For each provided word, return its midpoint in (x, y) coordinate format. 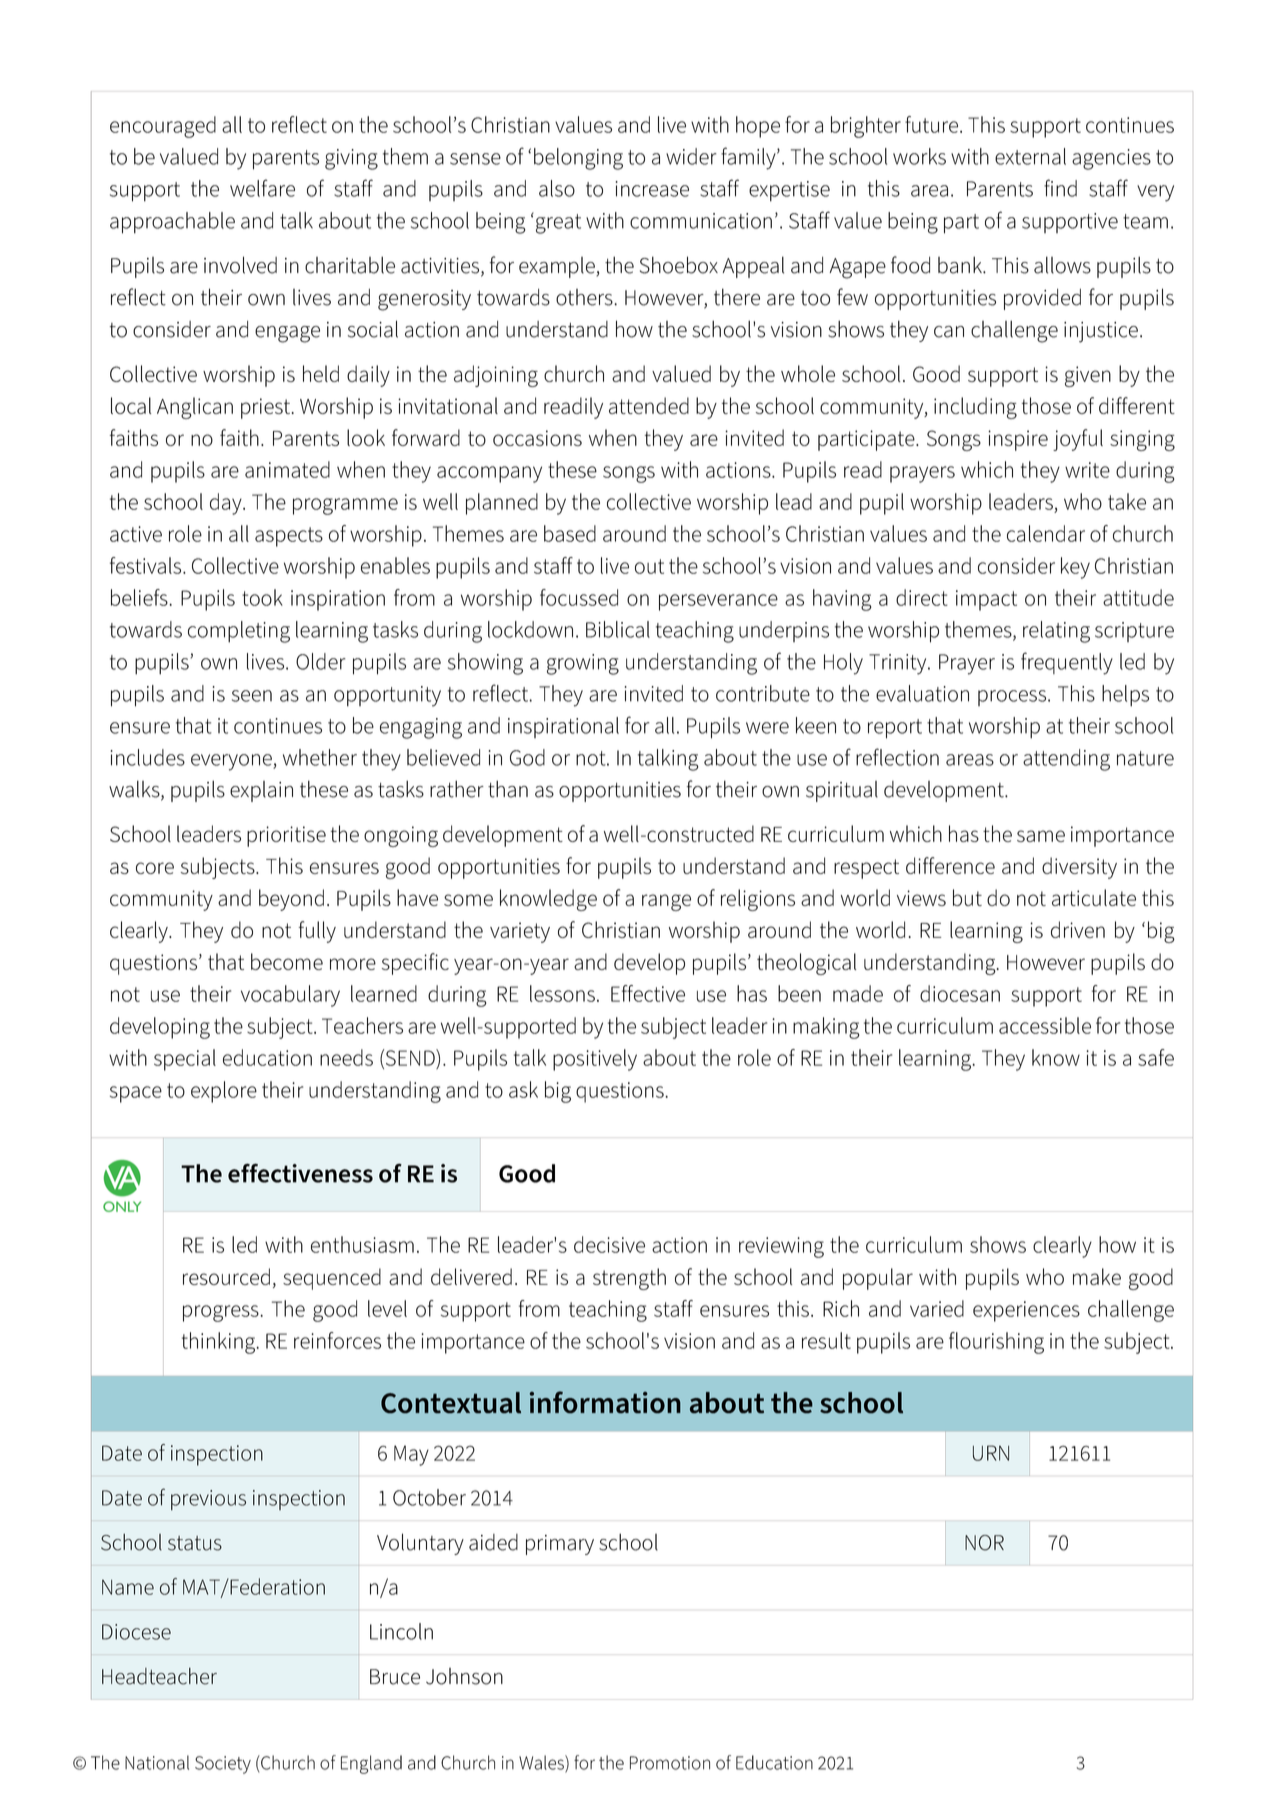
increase (652, 189)
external (1030, 156)
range (666, 902)
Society (223, 1765)
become (287, 961)
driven (1078, 929)
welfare (262, 188)
